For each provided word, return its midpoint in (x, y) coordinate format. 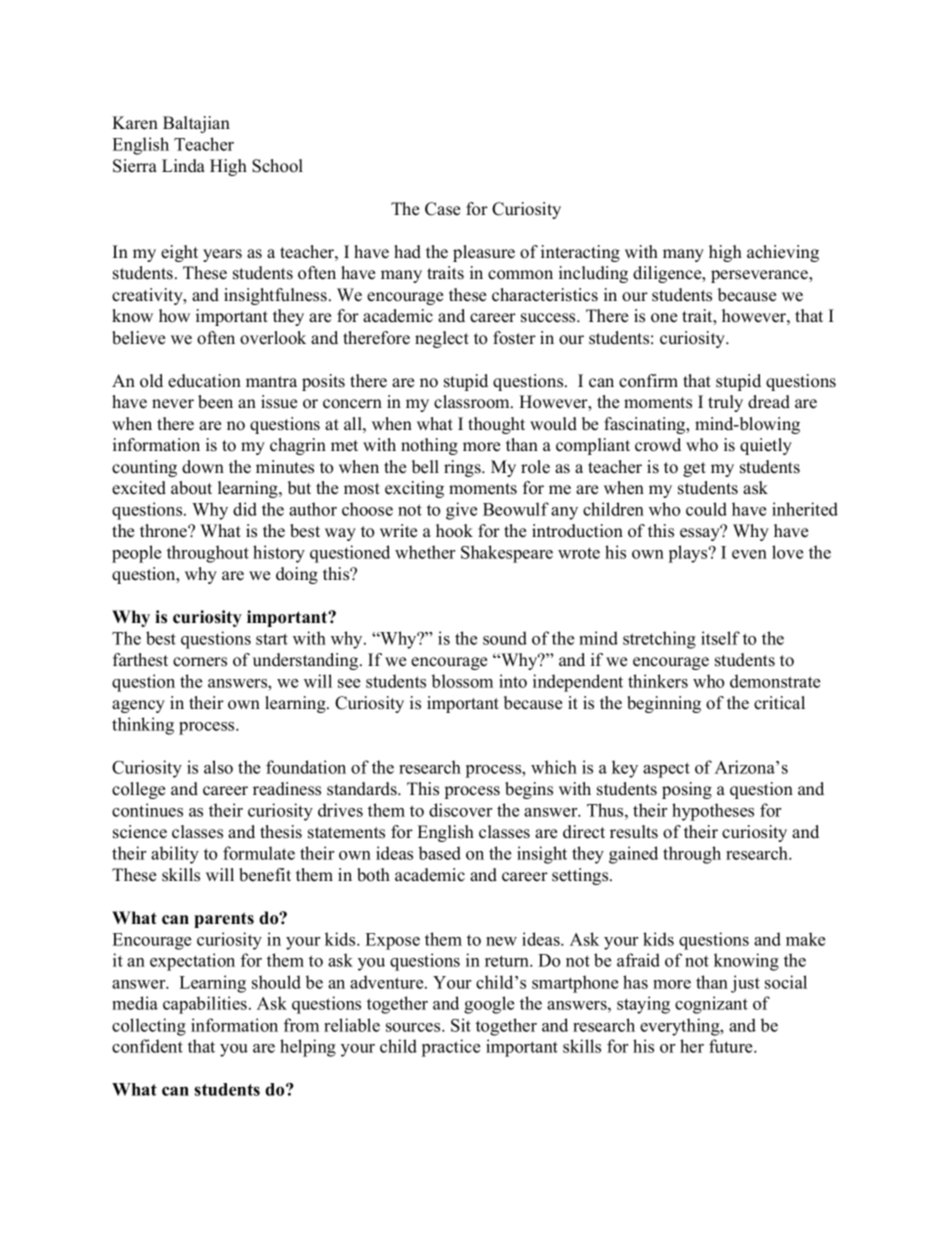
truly (725, 403)
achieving (783, 253)
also (218, 767)
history (279, 554)
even (749, 554)
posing (687, 790)
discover (460, 810)
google (489, 1005)
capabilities (205, 1005)
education (204, 381)
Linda (183, 166)
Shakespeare (507, 554)
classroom (473, 402)
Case (442, 209)
